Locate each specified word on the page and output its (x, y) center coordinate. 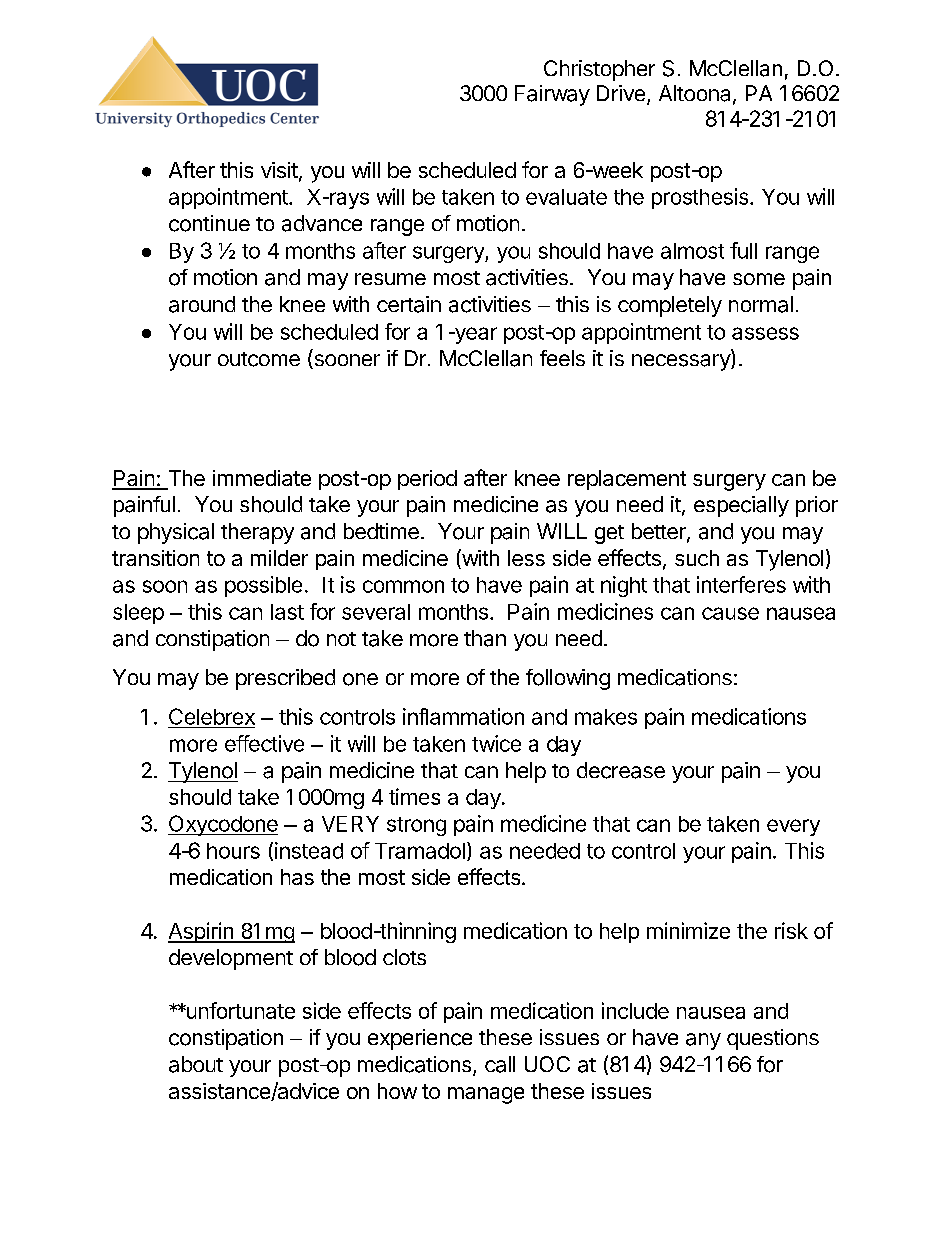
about (196, 1064)
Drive (621, 93)
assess (765, 333)
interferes (741, 584)
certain (409, 304)
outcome (259, 359)
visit (279, 170)
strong (416, 826)
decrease (621, 770)
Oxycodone (223, 825)
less (526, 558)
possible (263, 586)
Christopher (599, 70)
